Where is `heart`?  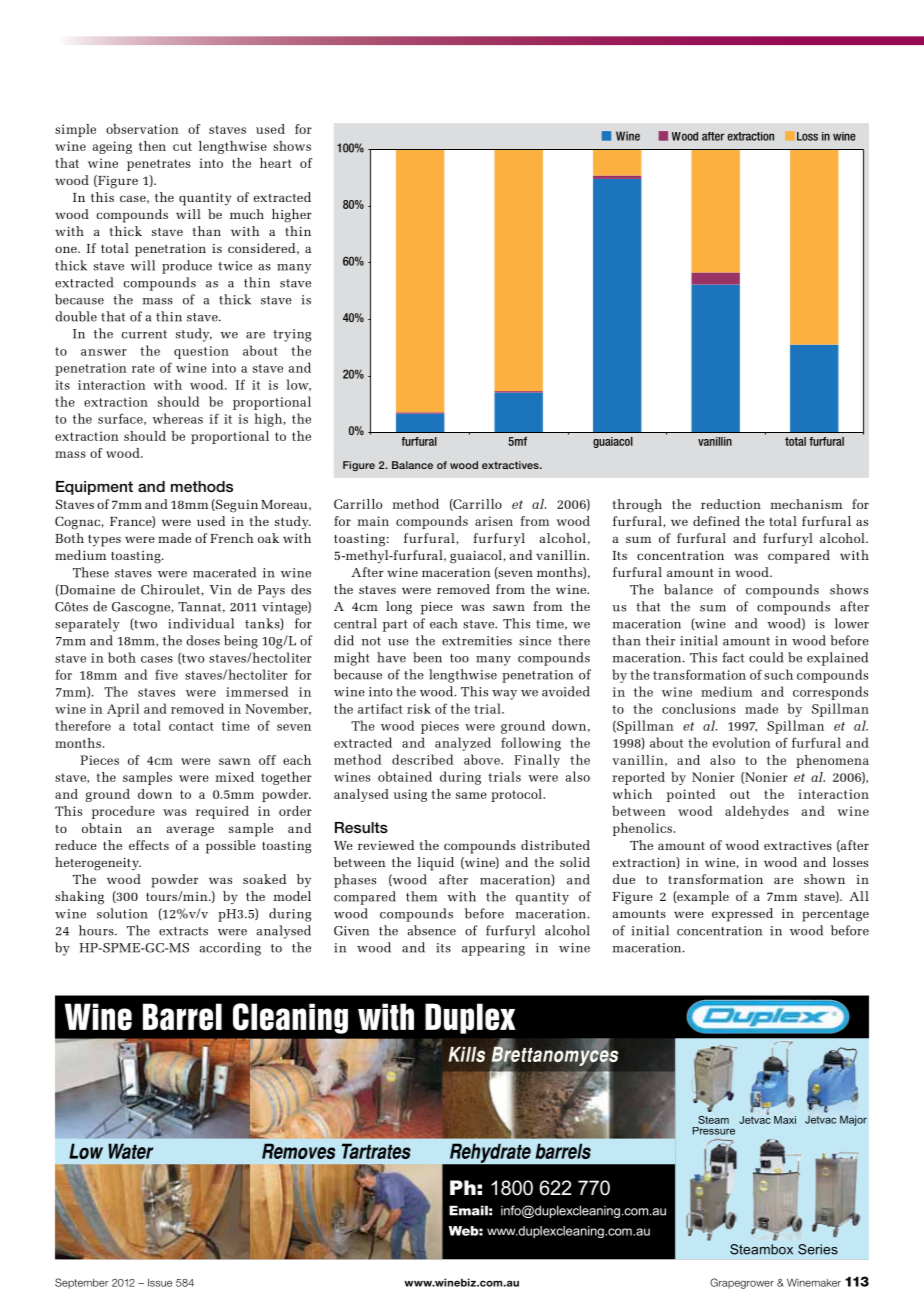
heart is located at coordinates (276, 163).
